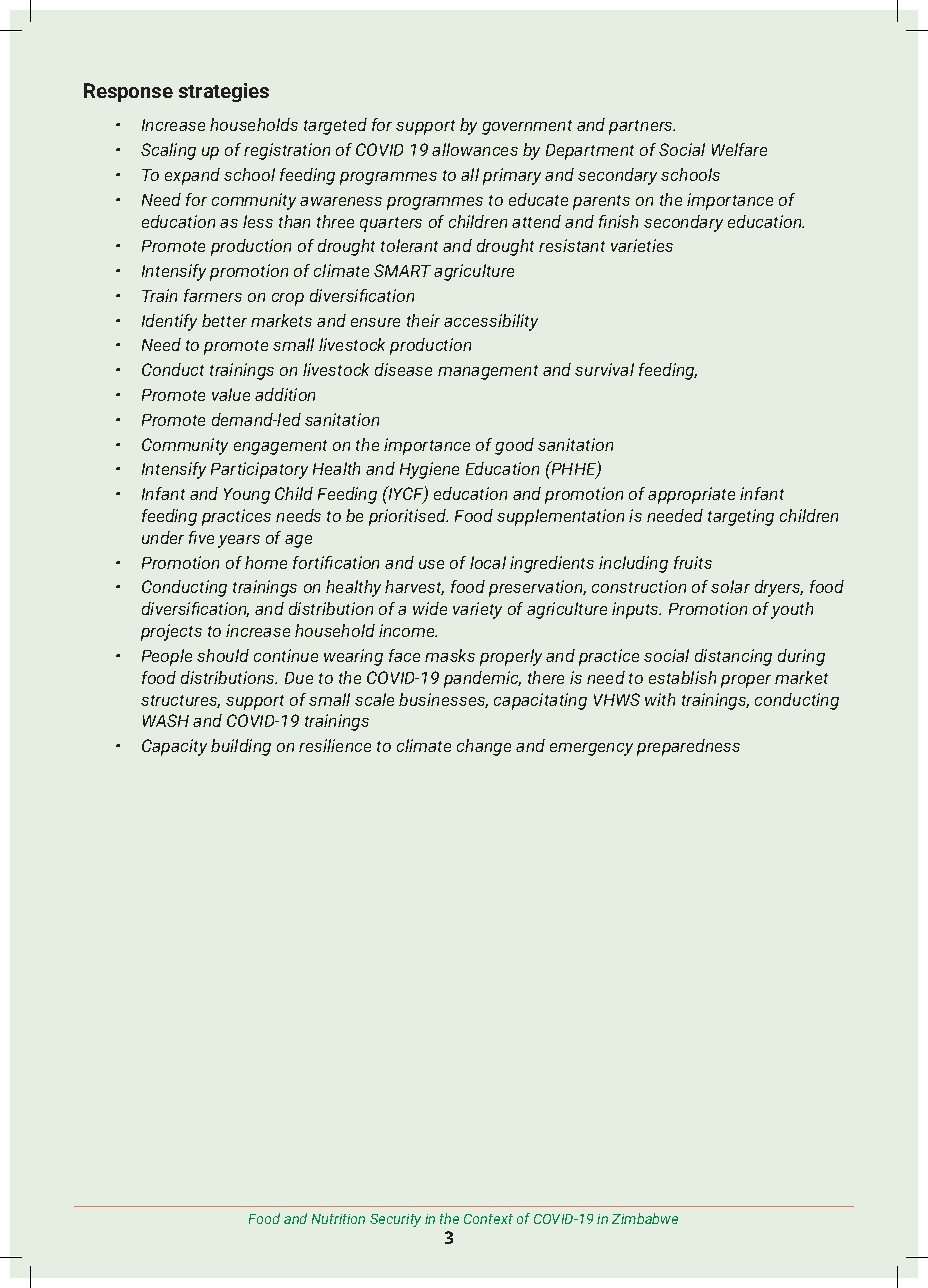 The image size is (928, 1288). I want to click on preparedness, so click(688, 747).
